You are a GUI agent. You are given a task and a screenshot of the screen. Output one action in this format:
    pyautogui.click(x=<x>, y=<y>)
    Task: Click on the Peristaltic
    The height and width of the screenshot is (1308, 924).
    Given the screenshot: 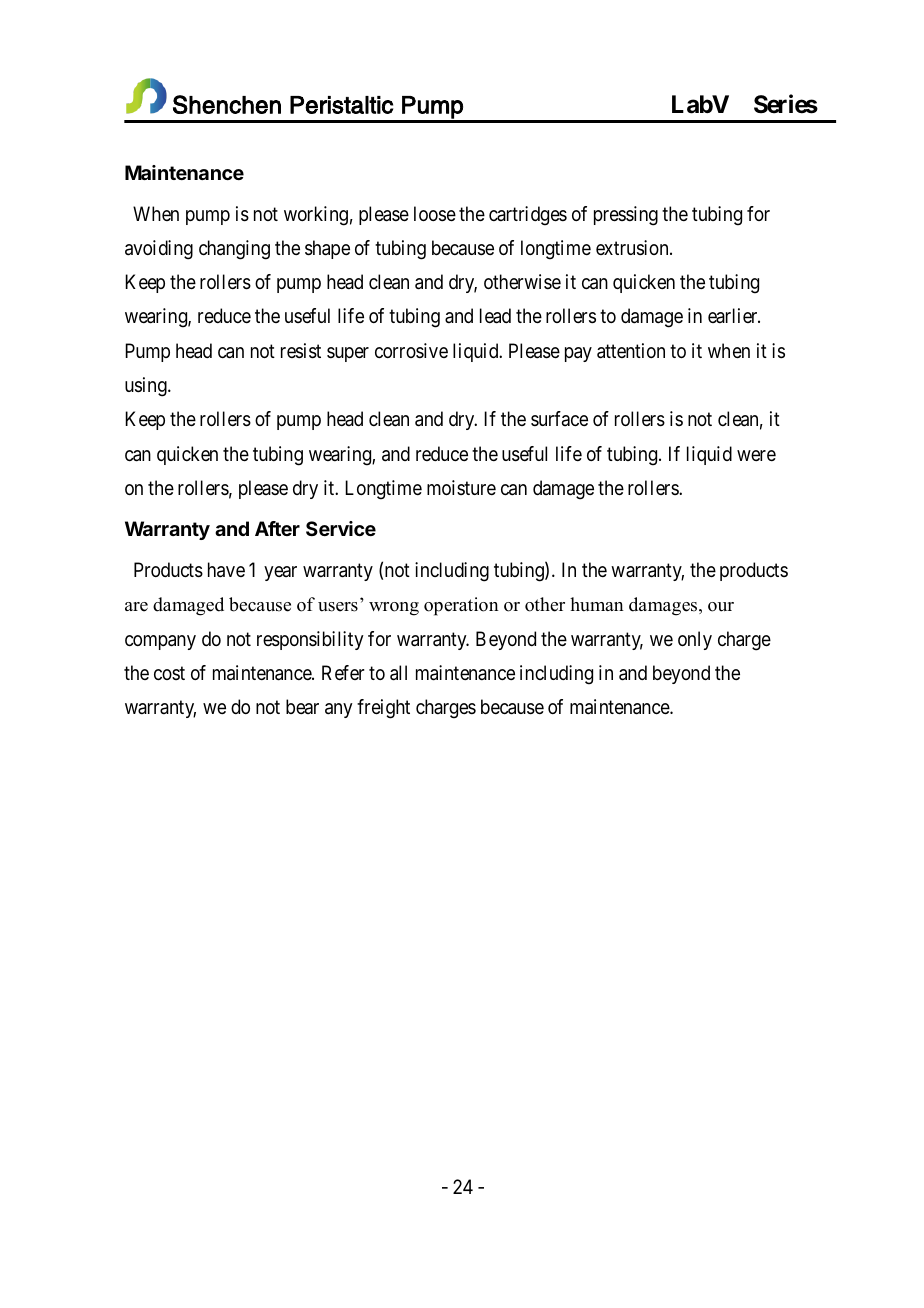 What is the action you would take?
    pyautogui.click(x=341, y=105)
